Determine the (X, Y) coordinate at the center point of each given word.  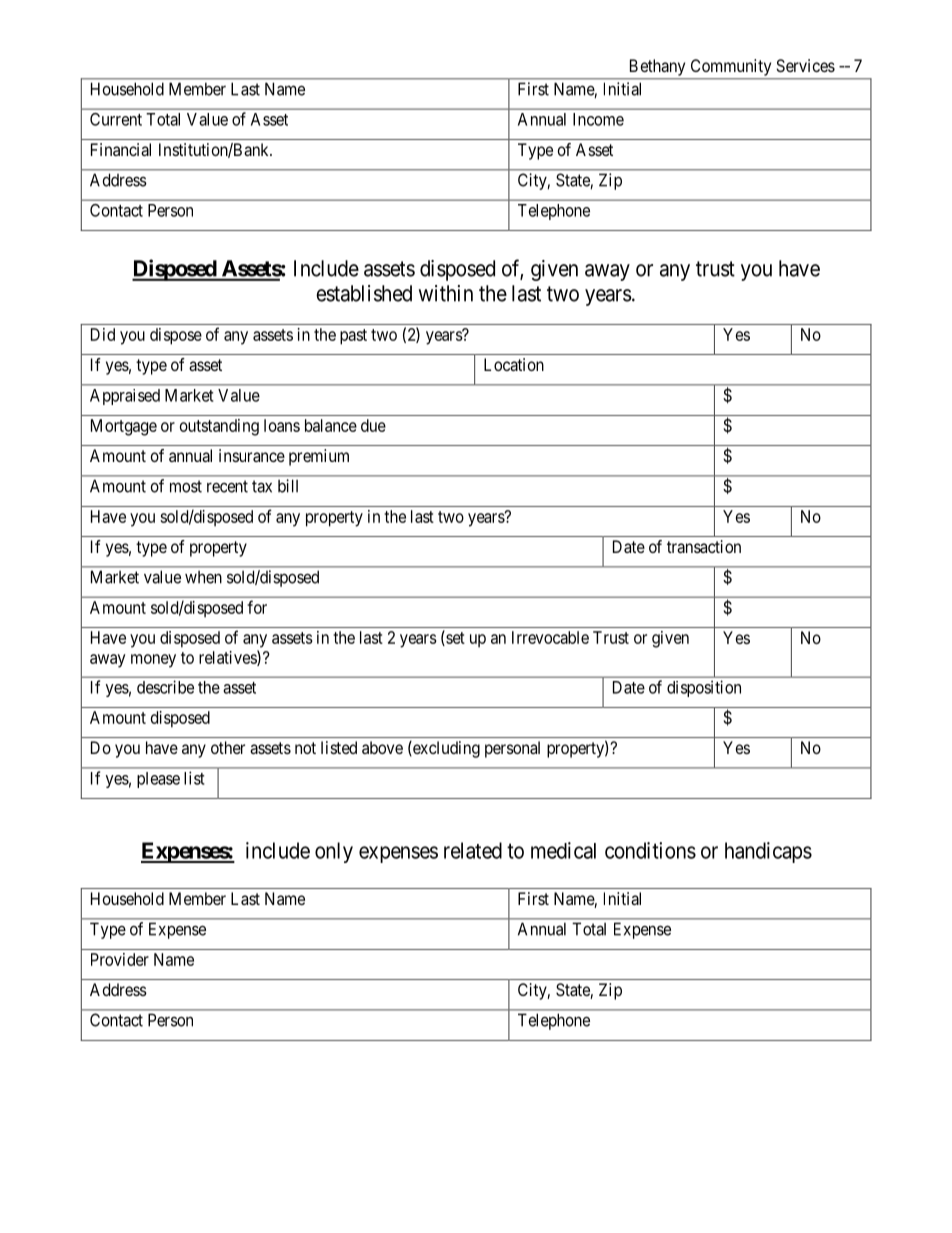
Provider (120, 959)
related (473, 850)
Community (731, 67)
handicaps (768, 852)
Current (116, 119)
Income (598, 119)
